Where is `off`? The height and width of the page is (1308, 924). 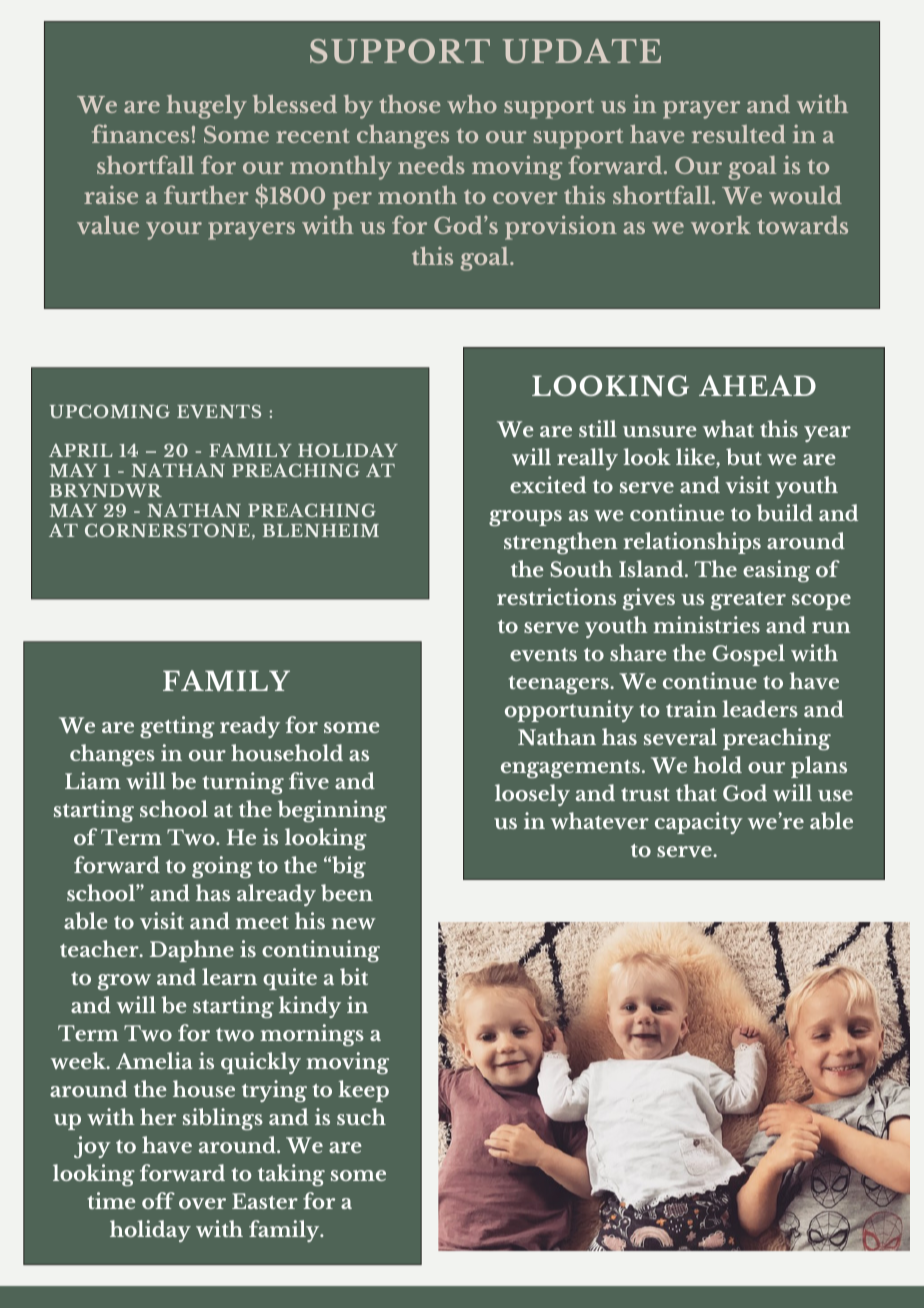 off is located at coordinates (158, 1200).
